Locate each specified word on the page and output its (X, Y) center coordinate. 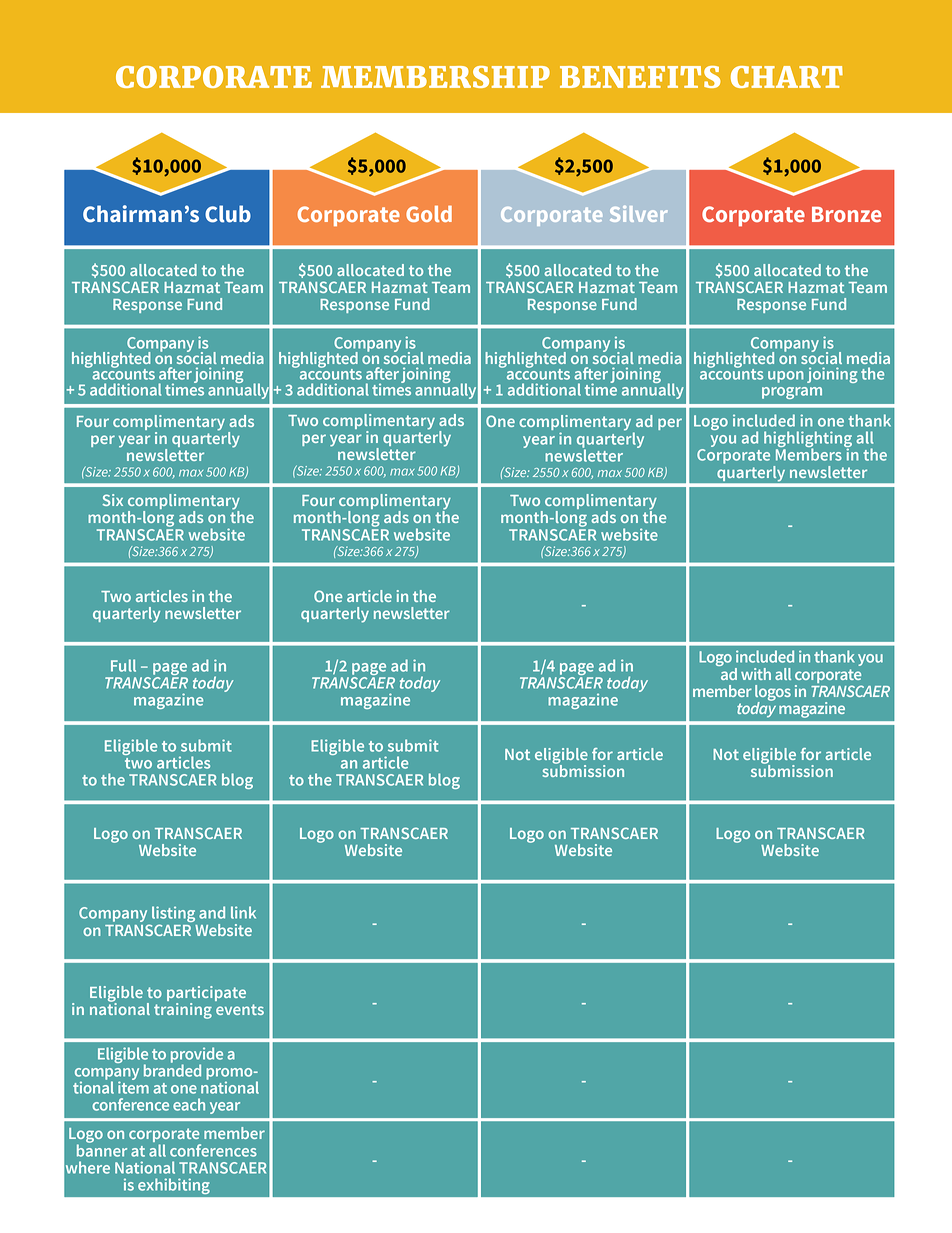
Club (228, 214)
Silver (638, 214)
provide (197, 1056)
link (243, 912)
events (240, 1009)
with (756, 674)
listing (173, 915)
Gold (429, 214)
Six (113, 500)
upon (786, 377)
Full (123, 665)
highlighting (808, 440)
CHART (787, 77)
